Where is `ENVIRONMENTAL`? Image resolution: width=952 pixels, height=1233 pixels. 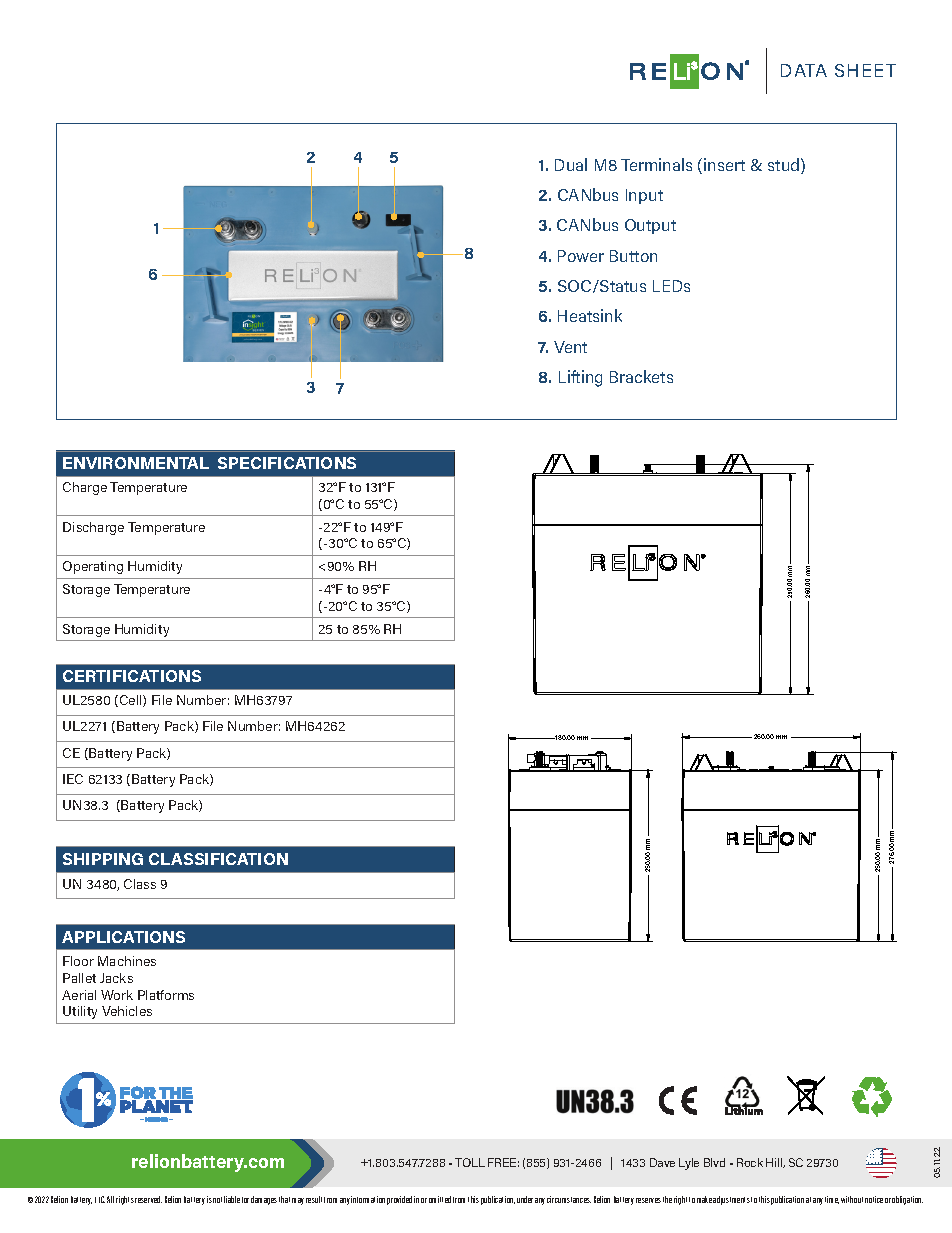 ENVIRONMENTAL is located at coordinates (136, 463).
